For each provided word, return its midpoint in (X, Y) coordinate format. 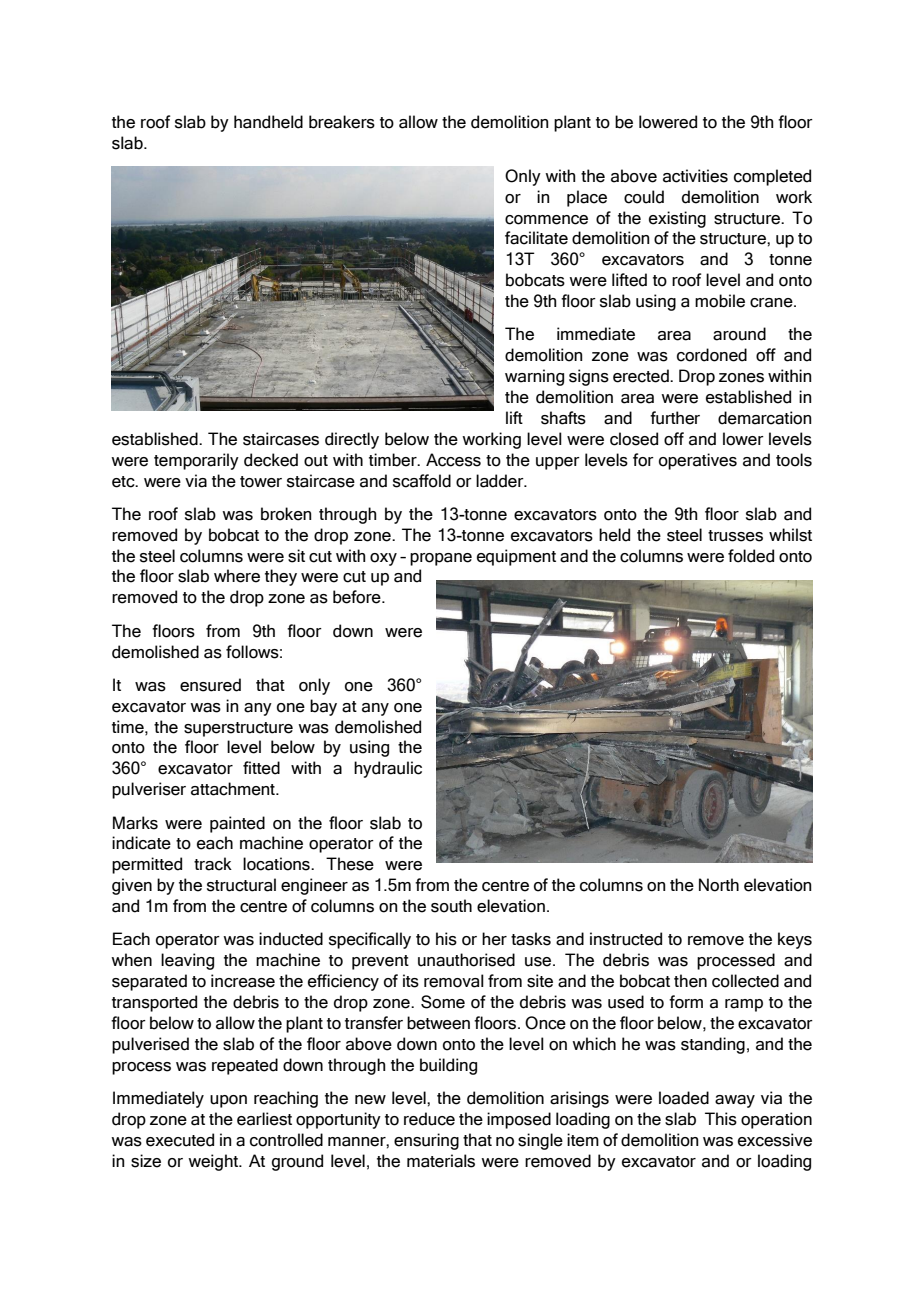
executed (180, 1140)
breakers (342, 122)
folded (751, 556)
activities (695, 176)
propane (441, 559)
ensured (210, 685)
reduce (429, 1119)
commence (546, 220)
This (721, 1119)
